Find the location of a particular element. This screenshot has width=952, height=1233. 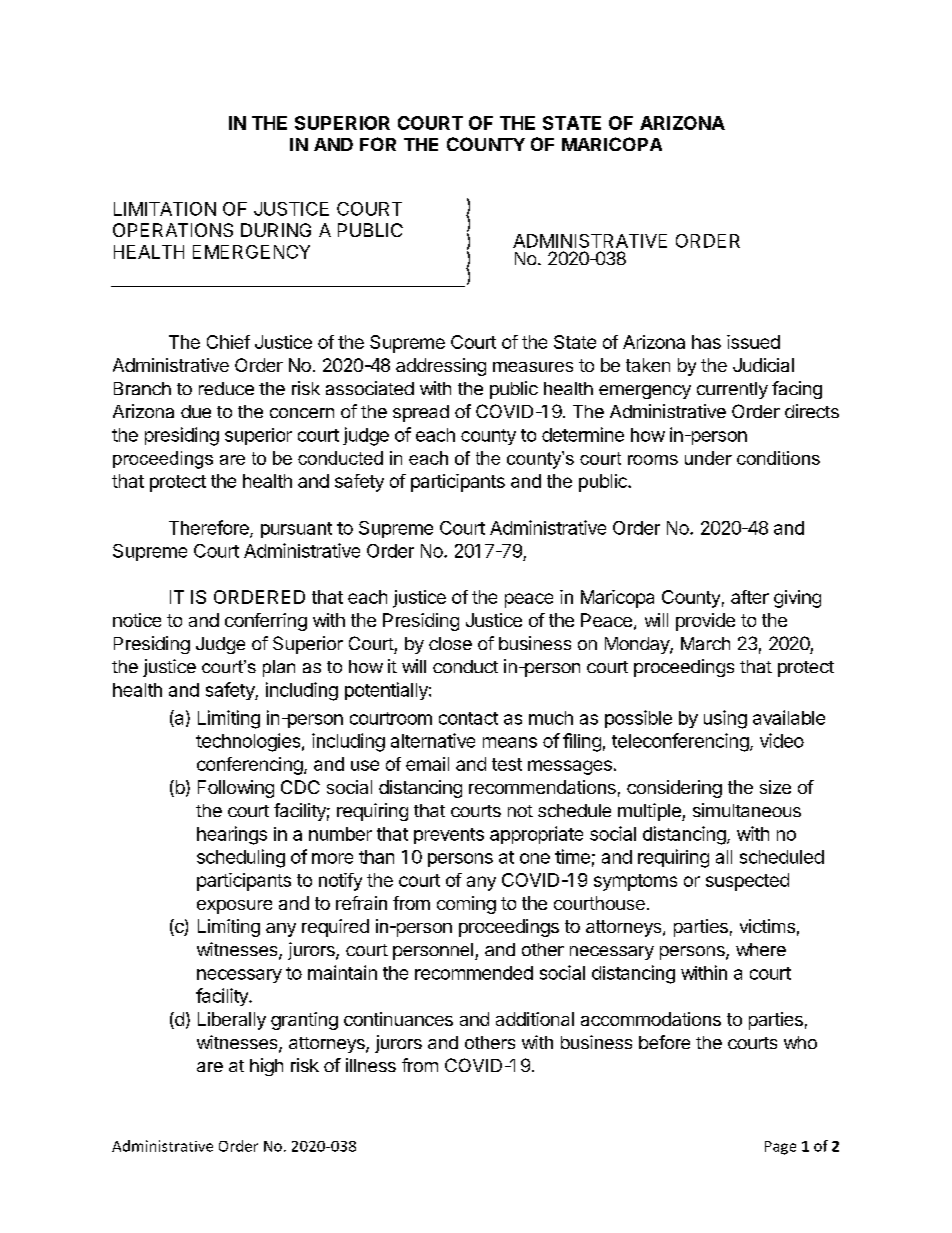

issued is located at coordinates (753, 342).
